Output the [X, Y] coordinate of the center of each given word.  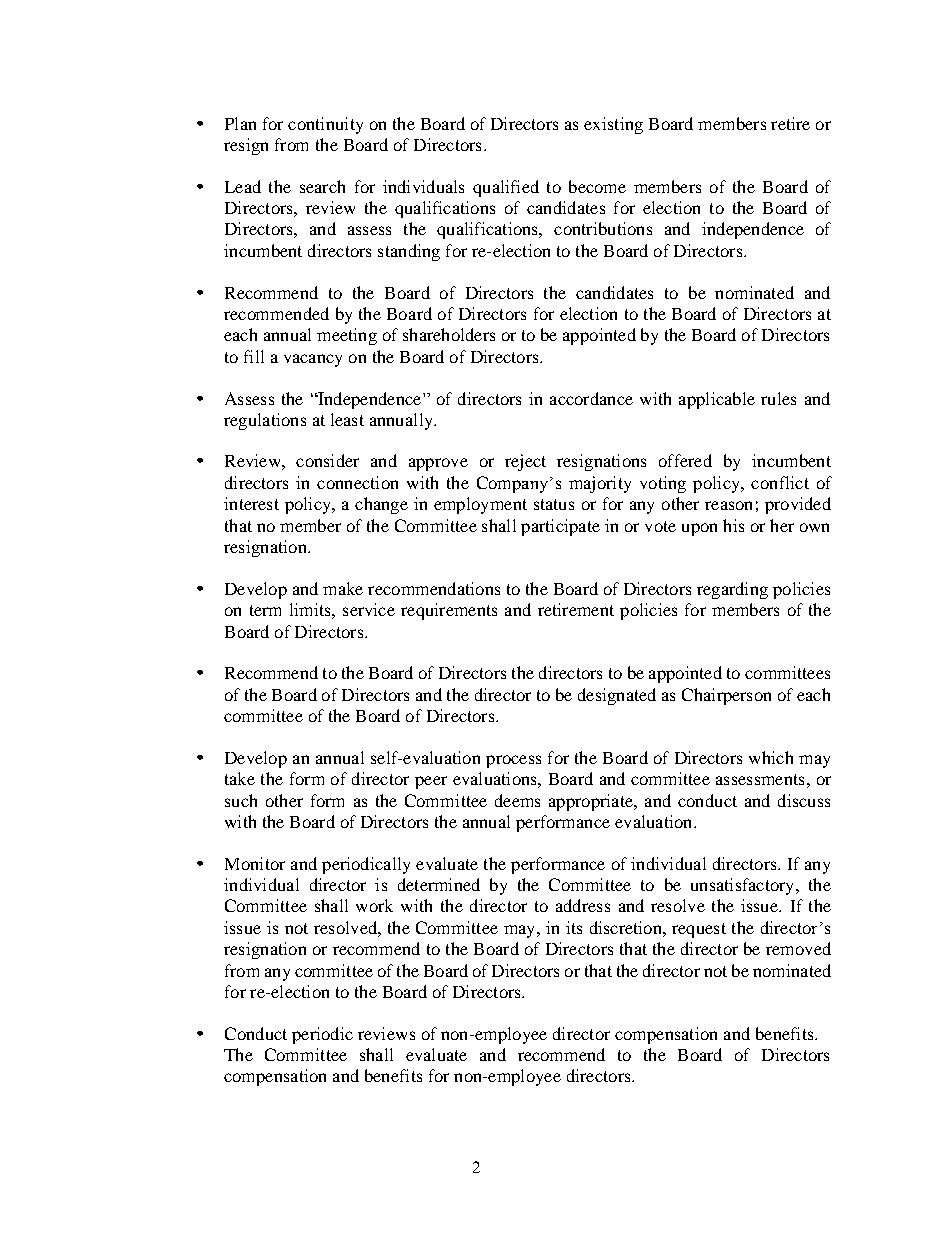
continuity [325, 125]
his [733, 525]
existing [613, 125]
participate [560, 527]
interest [251, 503]
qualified [506, 188]
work [374, 905]
